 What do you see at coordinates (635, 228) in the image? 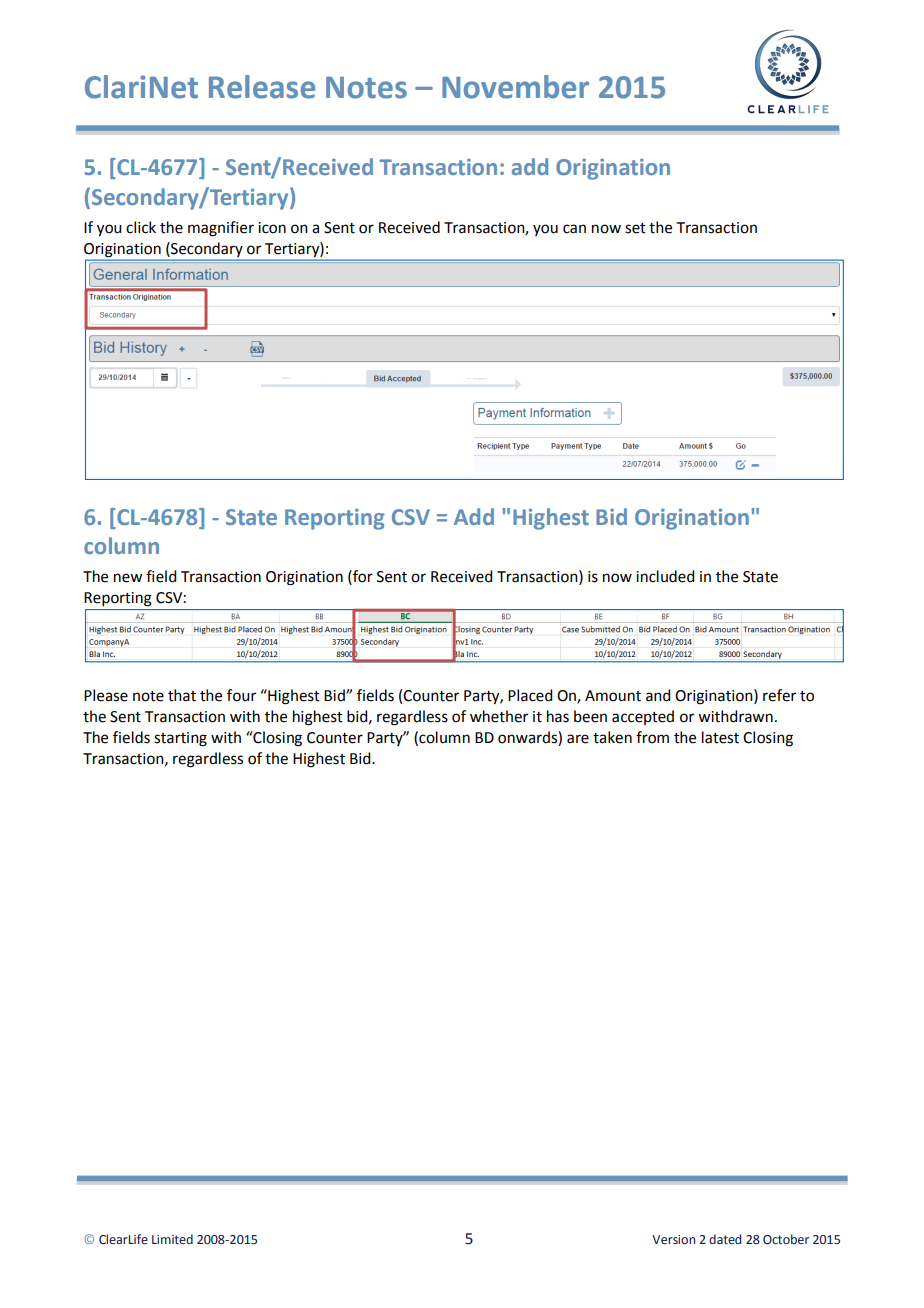
I see `set` at bounding box center [635, 228].
